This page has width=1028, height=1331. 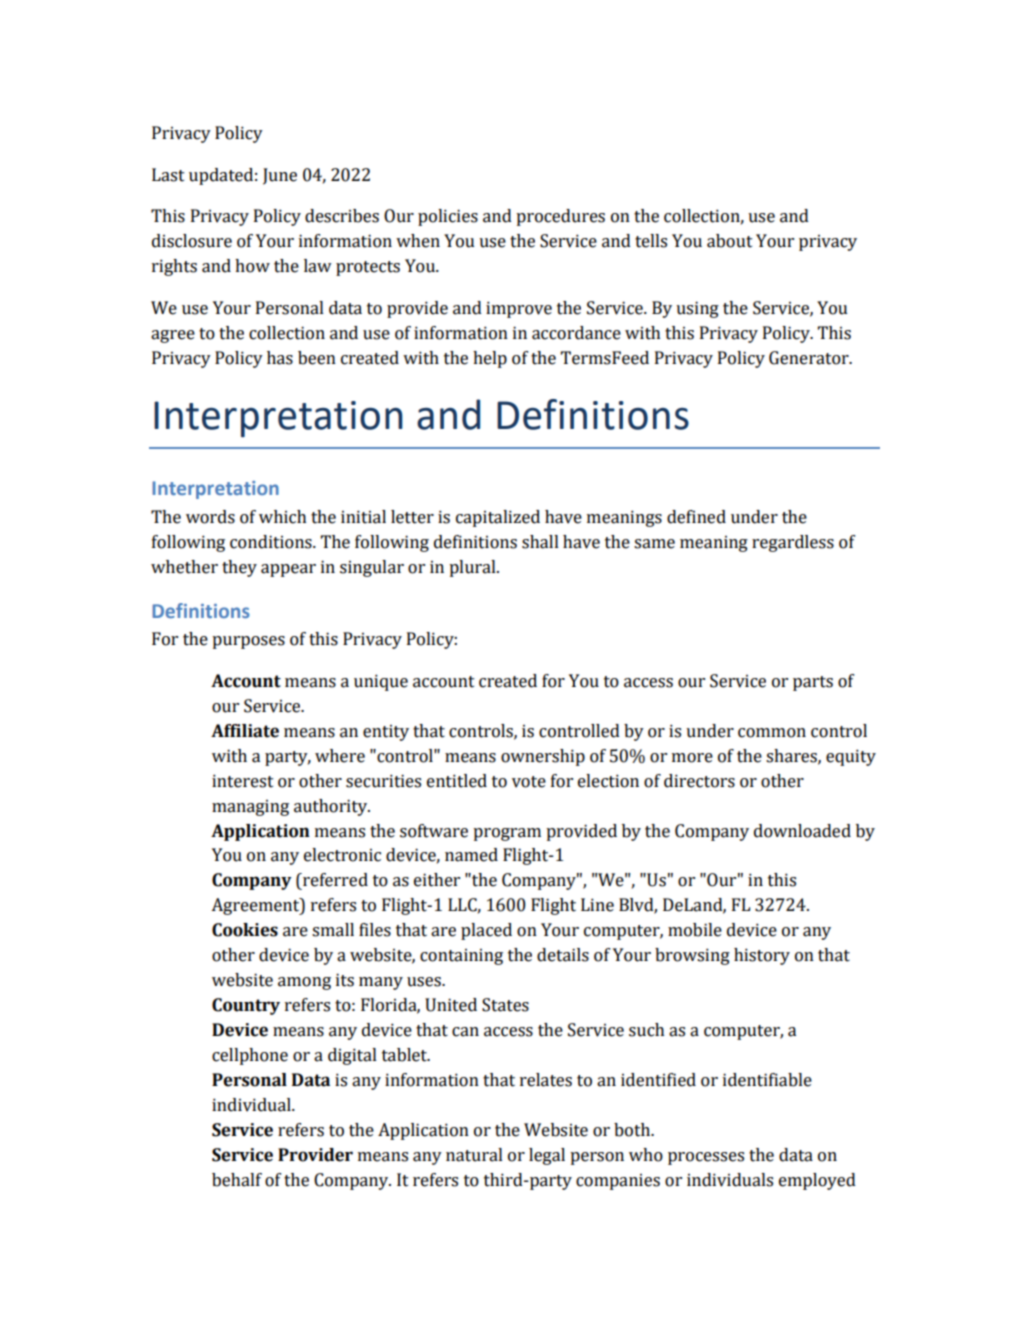 What do you see at coordinates (507, 834) in the page?
I see `program` at bounding box center [507, 834].
